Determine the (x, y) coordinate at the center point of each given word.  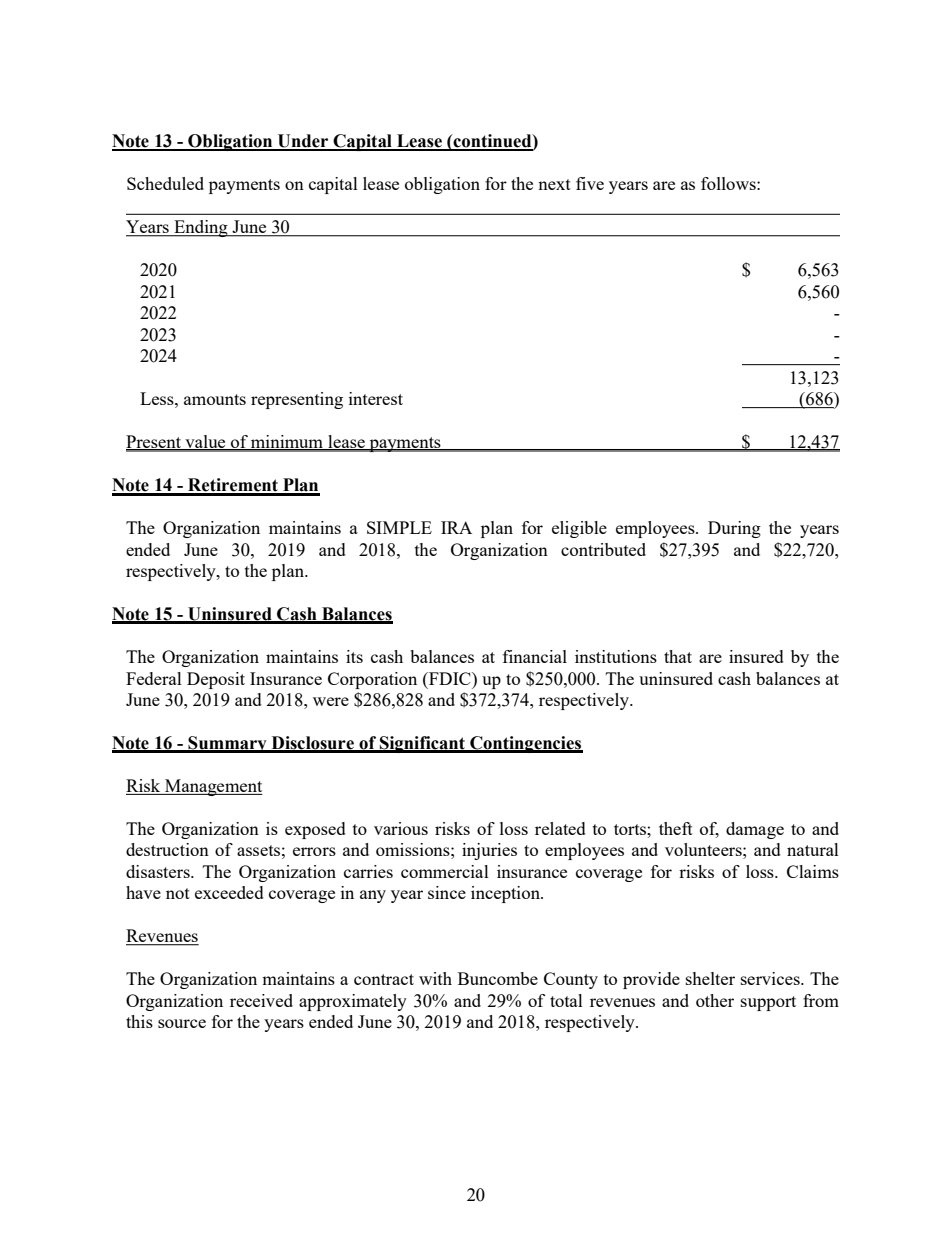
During (734, 529)
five (590, 183)
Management (213, 787)
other (715, 1000)
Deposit (216, 680)
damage (755, 830)
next (554, 184)
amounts (215, 399)
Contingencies (525, 744)
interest (376, 398)
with (435, 978)
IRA (456, 527)
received (261, 1000)
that (678, 656)
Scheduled (165, 183)
